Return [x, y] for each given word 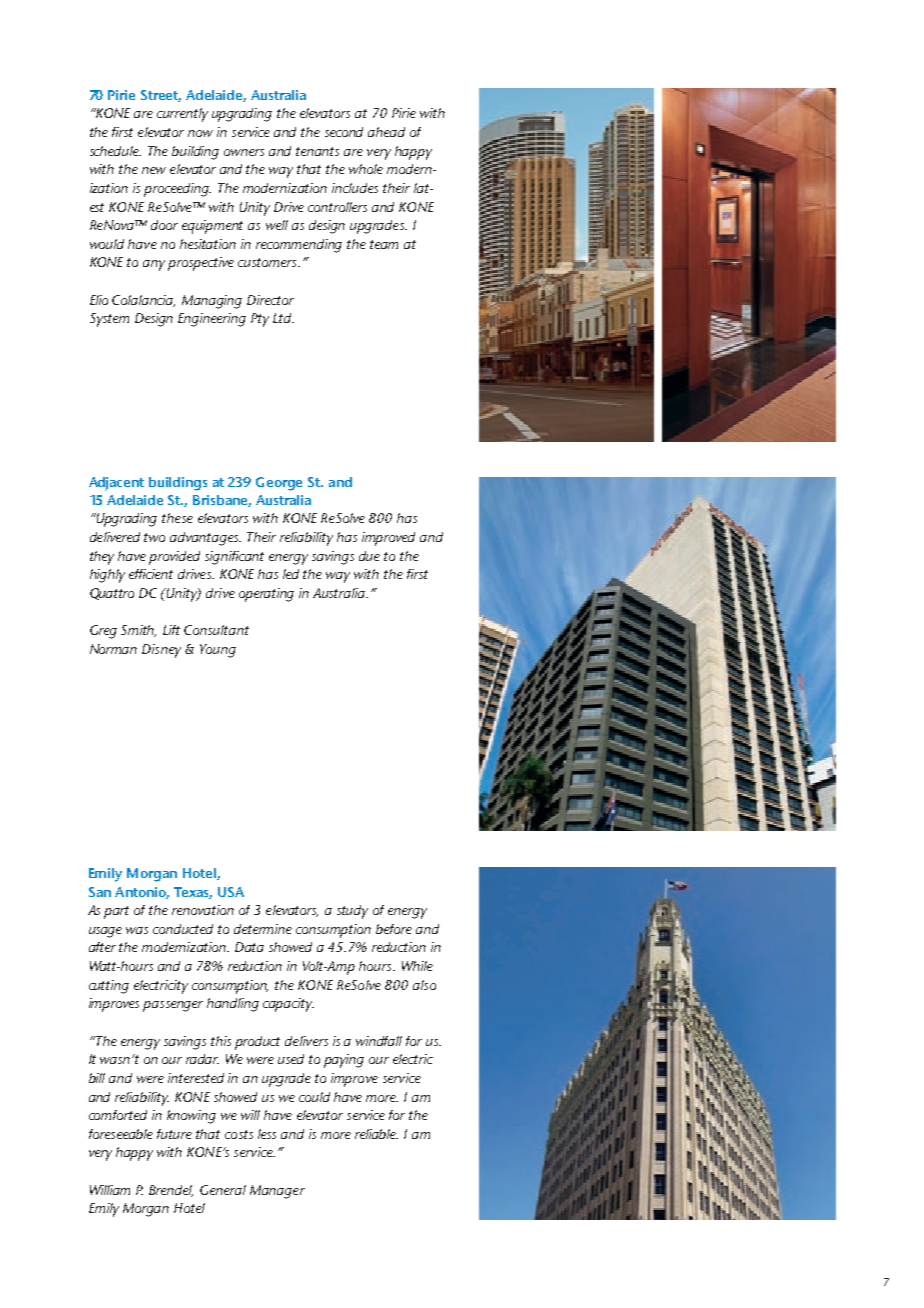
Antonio [142, 893]
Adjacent [116, 484]
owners [244, 152]
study [352, 912]
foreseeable [121, 1134]
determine [263, 929]
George [279, 484]
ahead [386, 132]
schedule [115, 151]
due [369, 556]
